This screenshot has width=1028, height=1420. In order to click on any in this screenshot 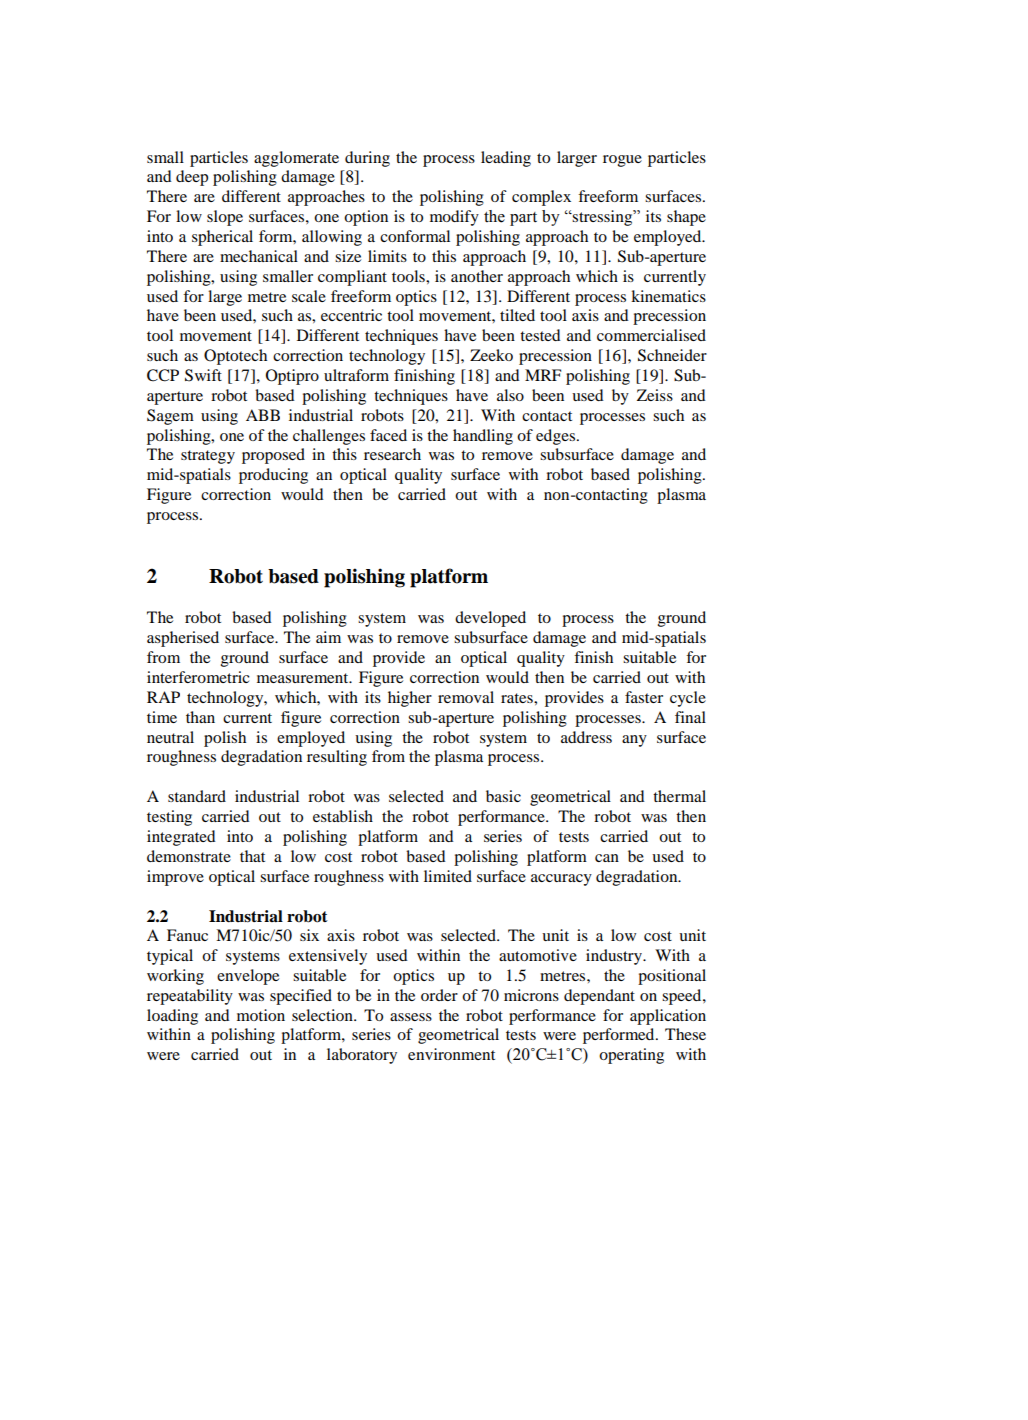, I will do `click(634, 741)`.
